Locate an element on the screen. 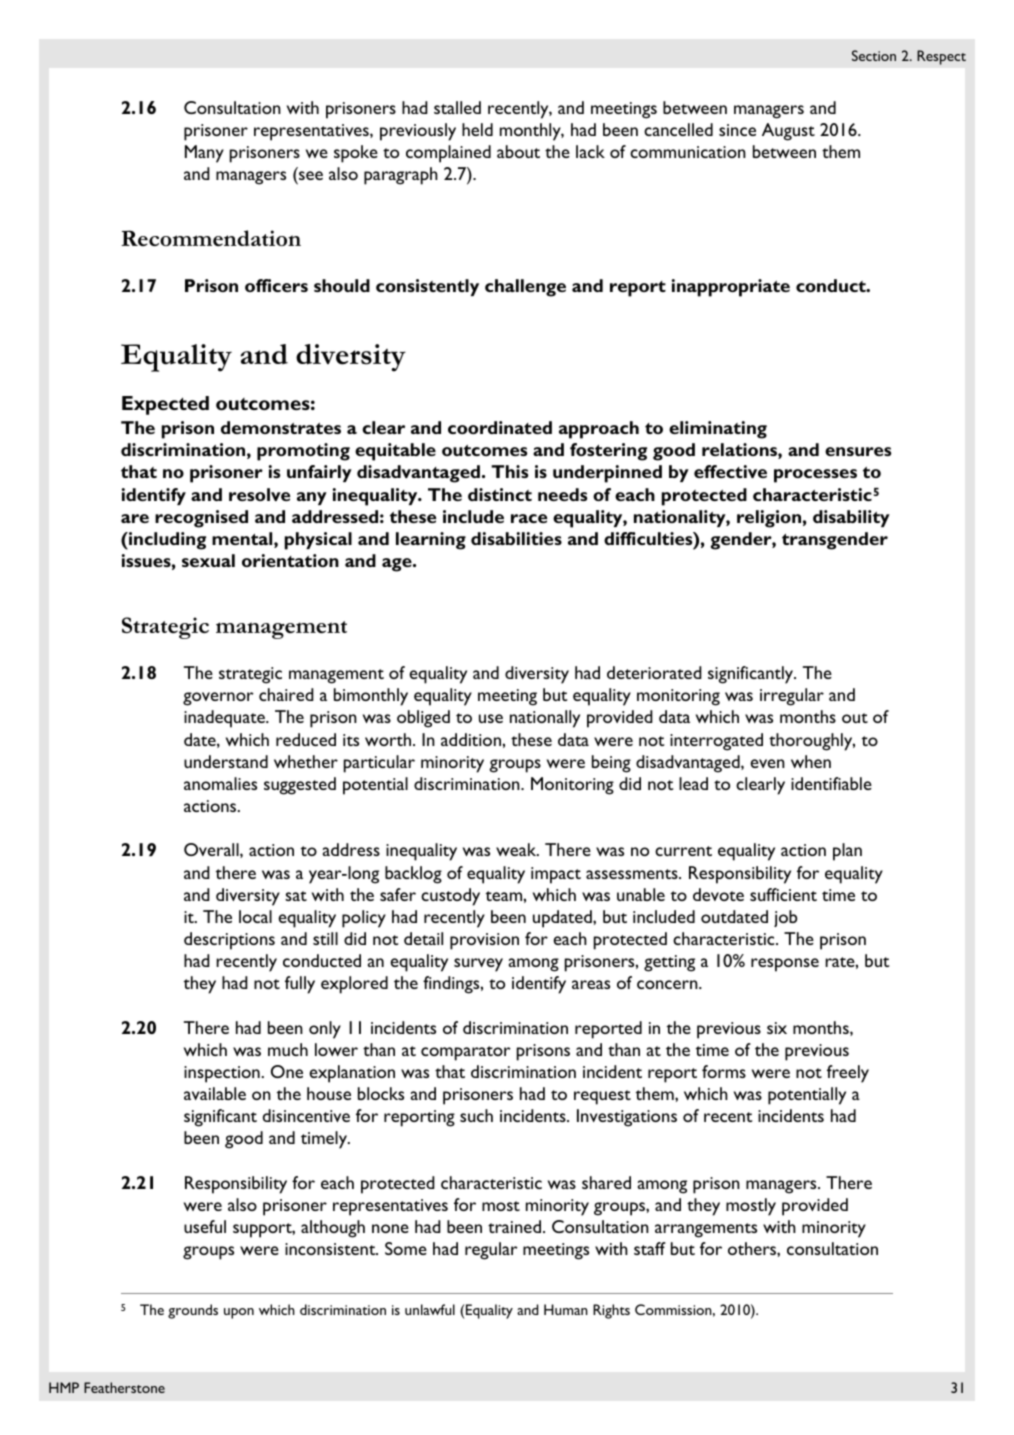 This screenshot has width=1014, height=1435. Many is located at coordinates (204, 154).
